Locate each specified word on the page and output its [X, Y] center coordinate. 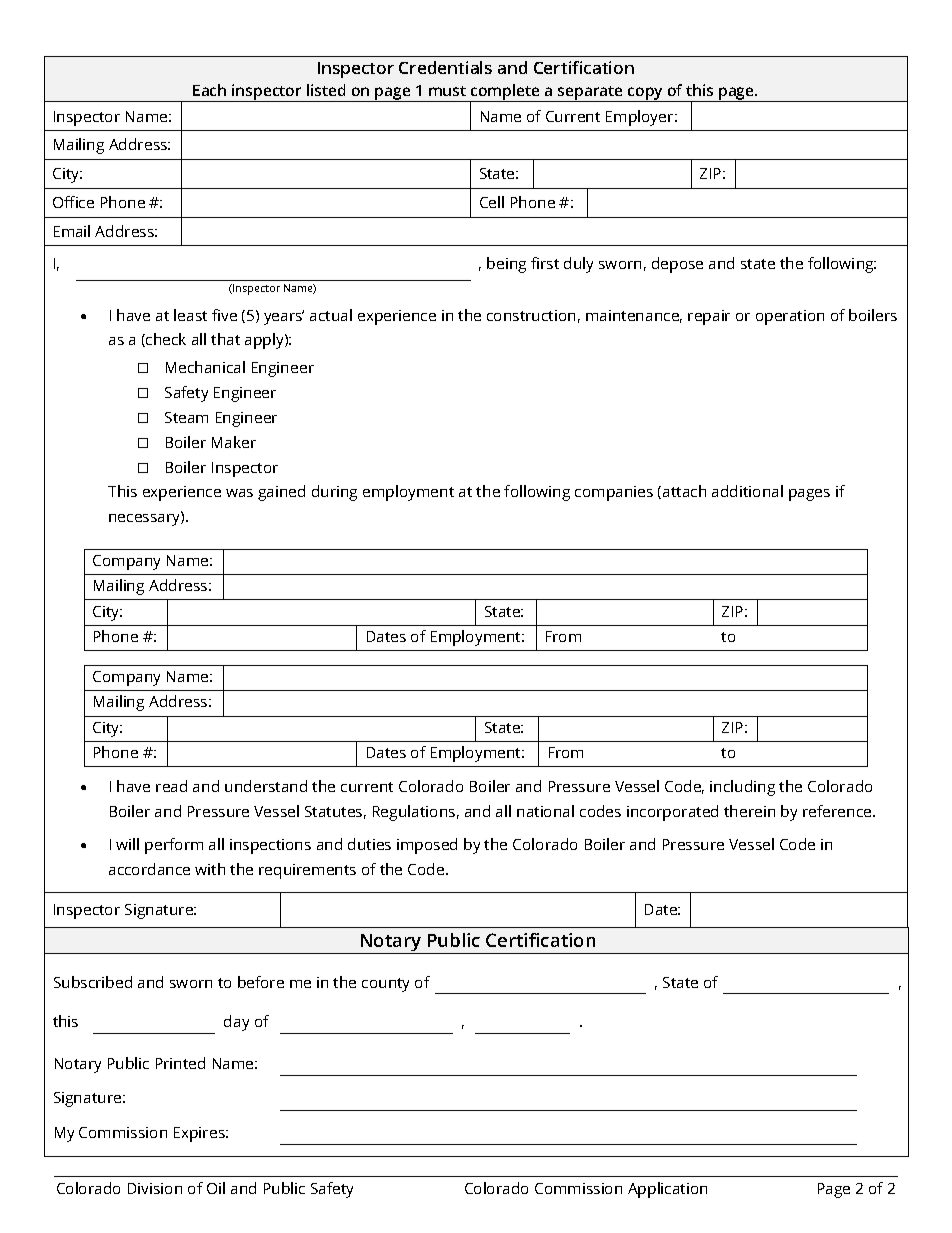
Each [209, 90]
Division [155, 1188]
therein [749, 811]
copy [646, 94]
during [334, 493]
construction [531, 315]
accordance [149, 869]
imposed [427, 846]
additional [747, 491]
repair [709, 317]
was [239, 493]
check [165, 340]
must [447, 91]
